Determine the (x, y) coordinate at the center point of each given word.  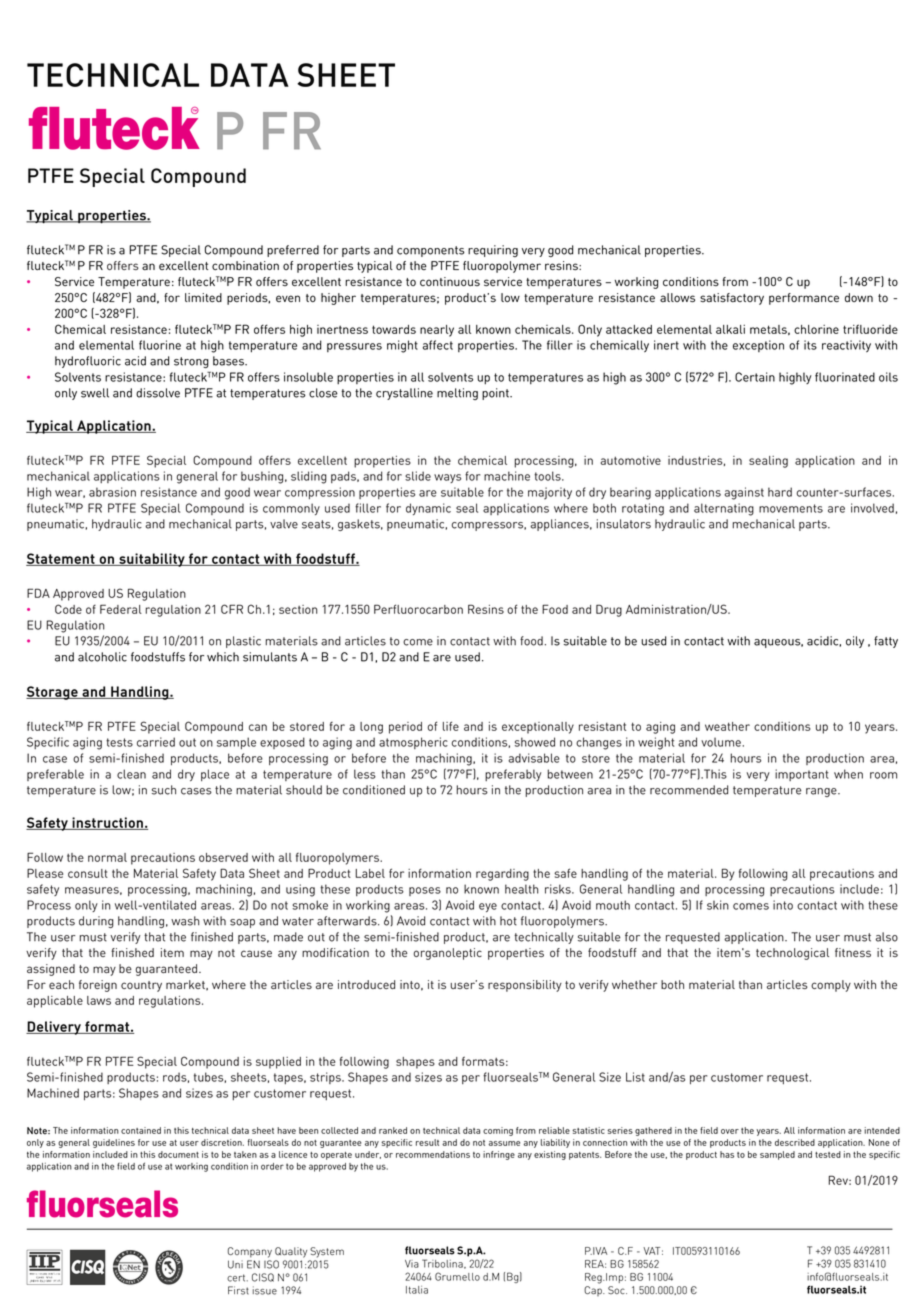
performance (804, 299)
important (802, 775)
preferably (513, 775)
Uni (235, 1264)
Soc (617, 1290)
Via (412, 1264)
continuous (450, 281)
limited (203, 297)
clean (131, 774)
